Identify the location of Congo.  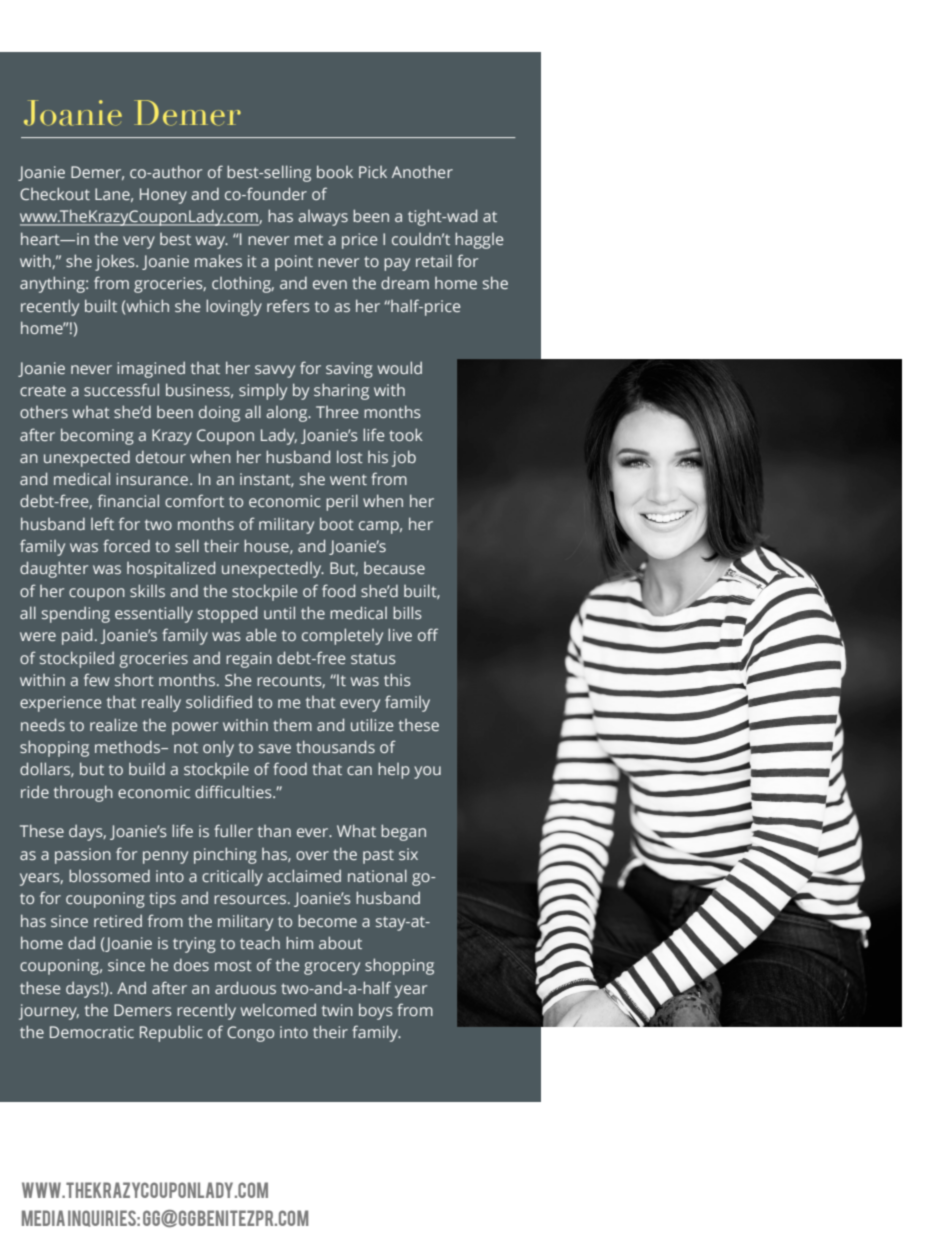
(250, 1034).
